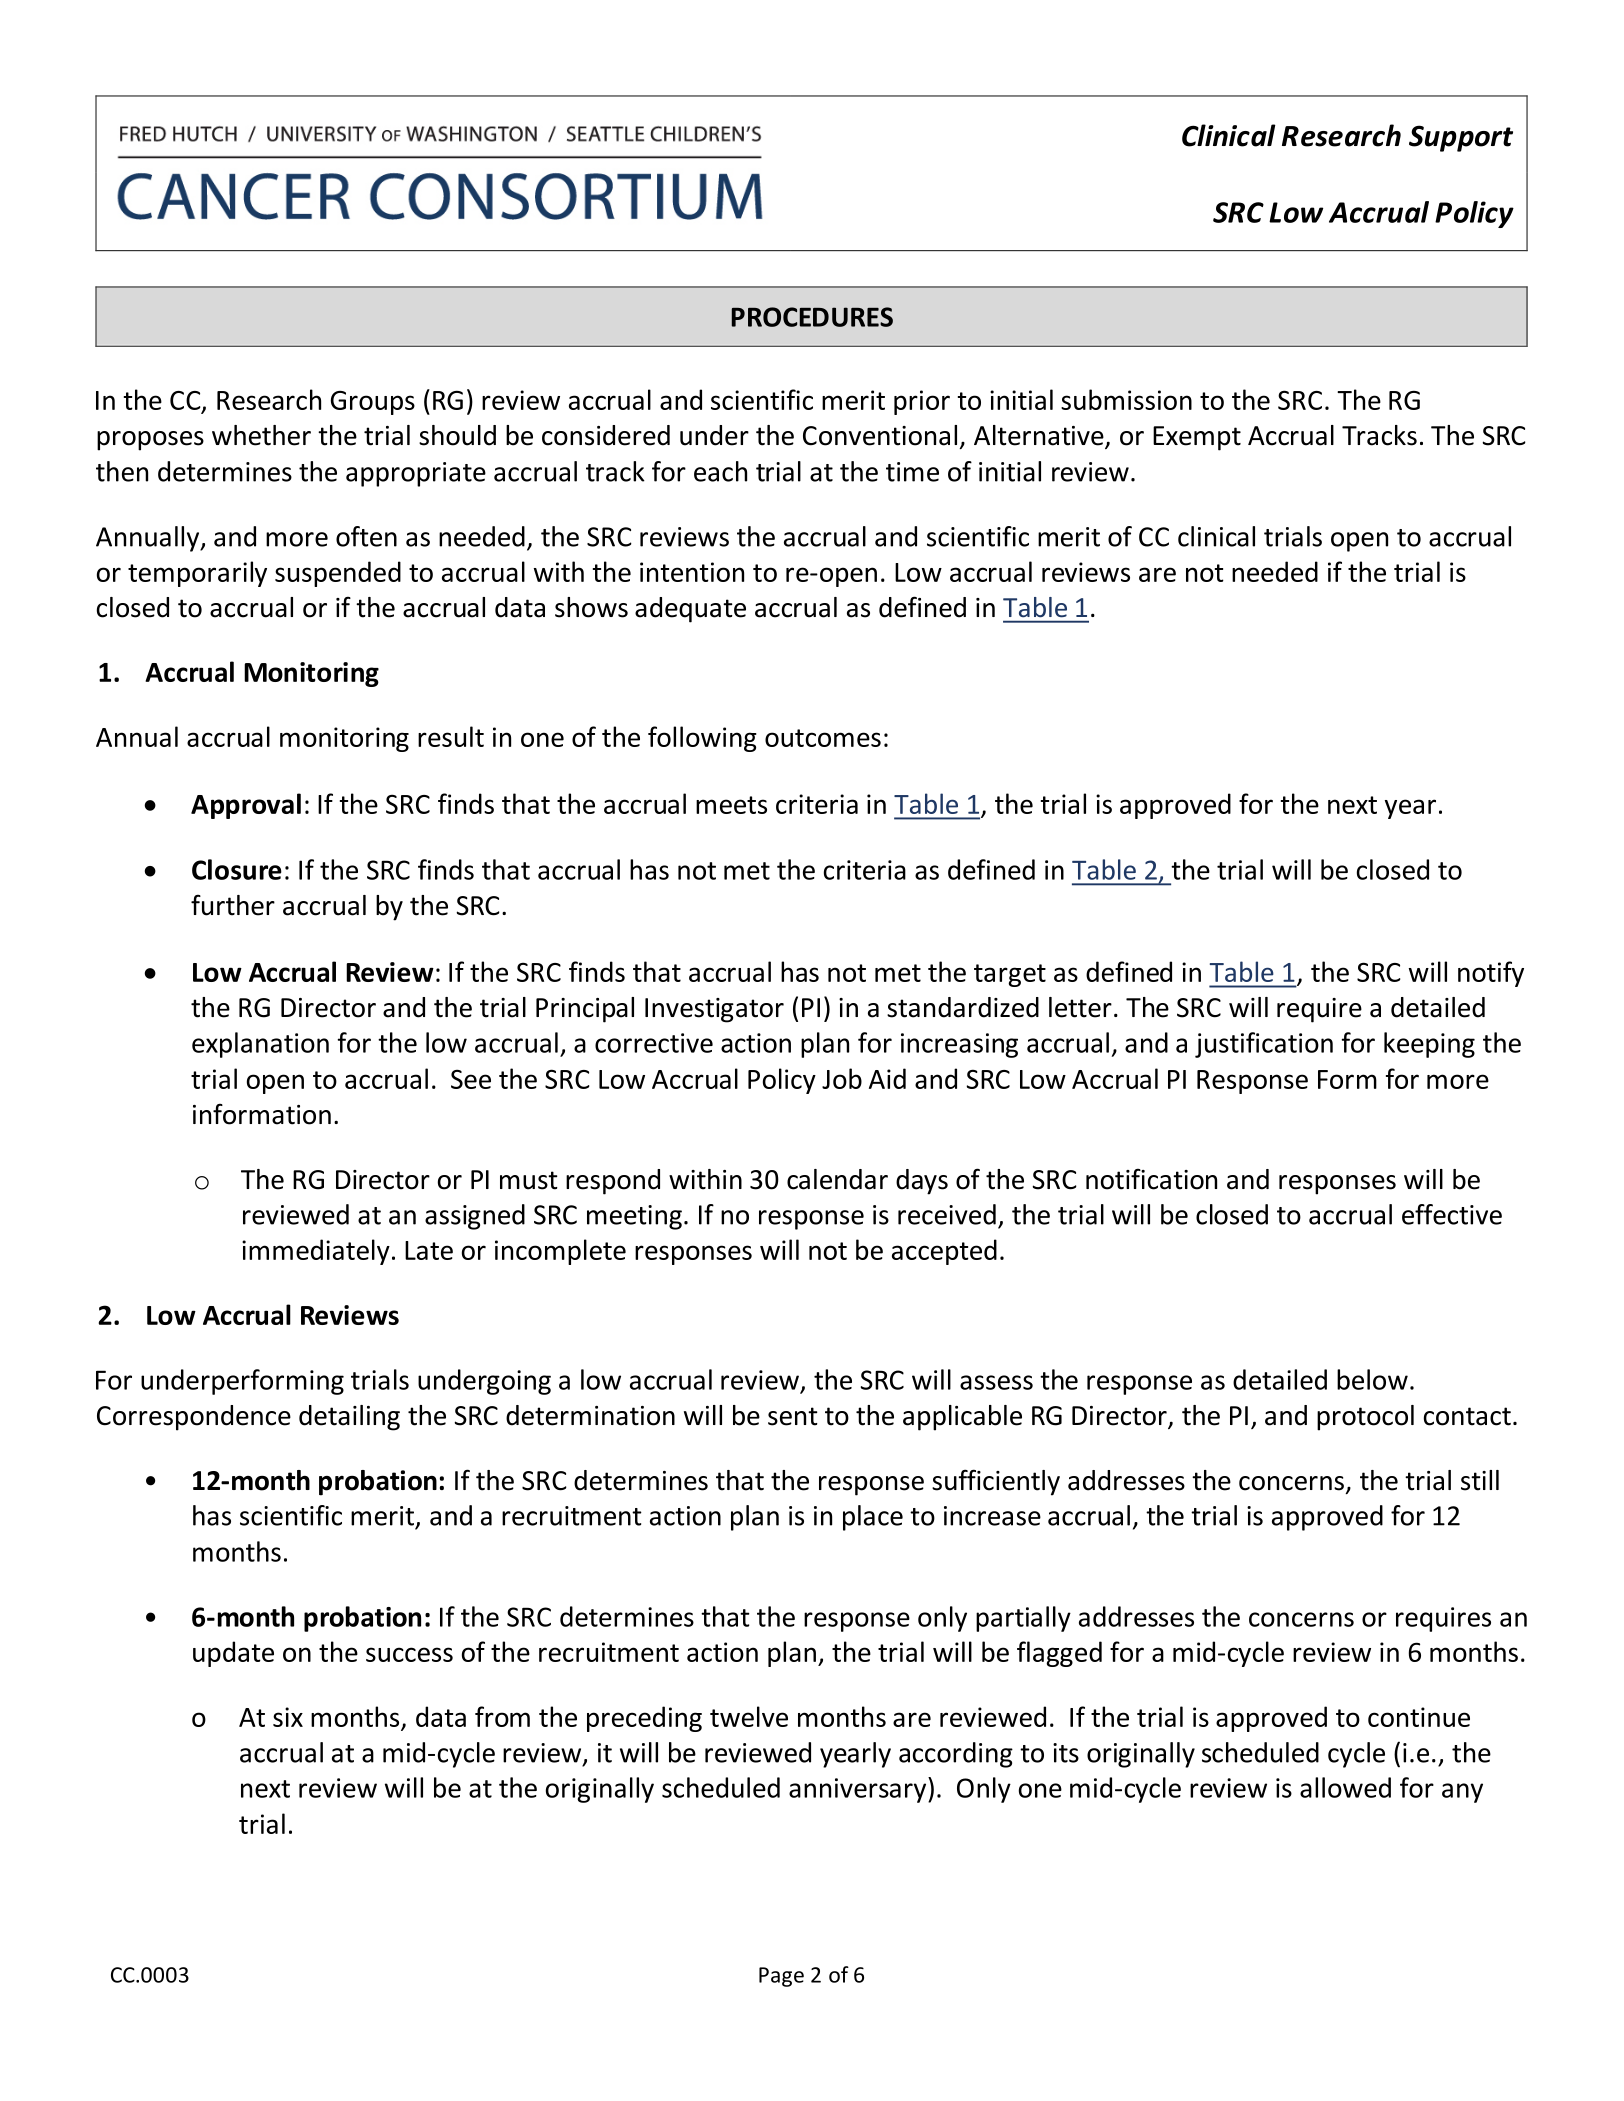  I want to click on Support, so click(1461, 138).
